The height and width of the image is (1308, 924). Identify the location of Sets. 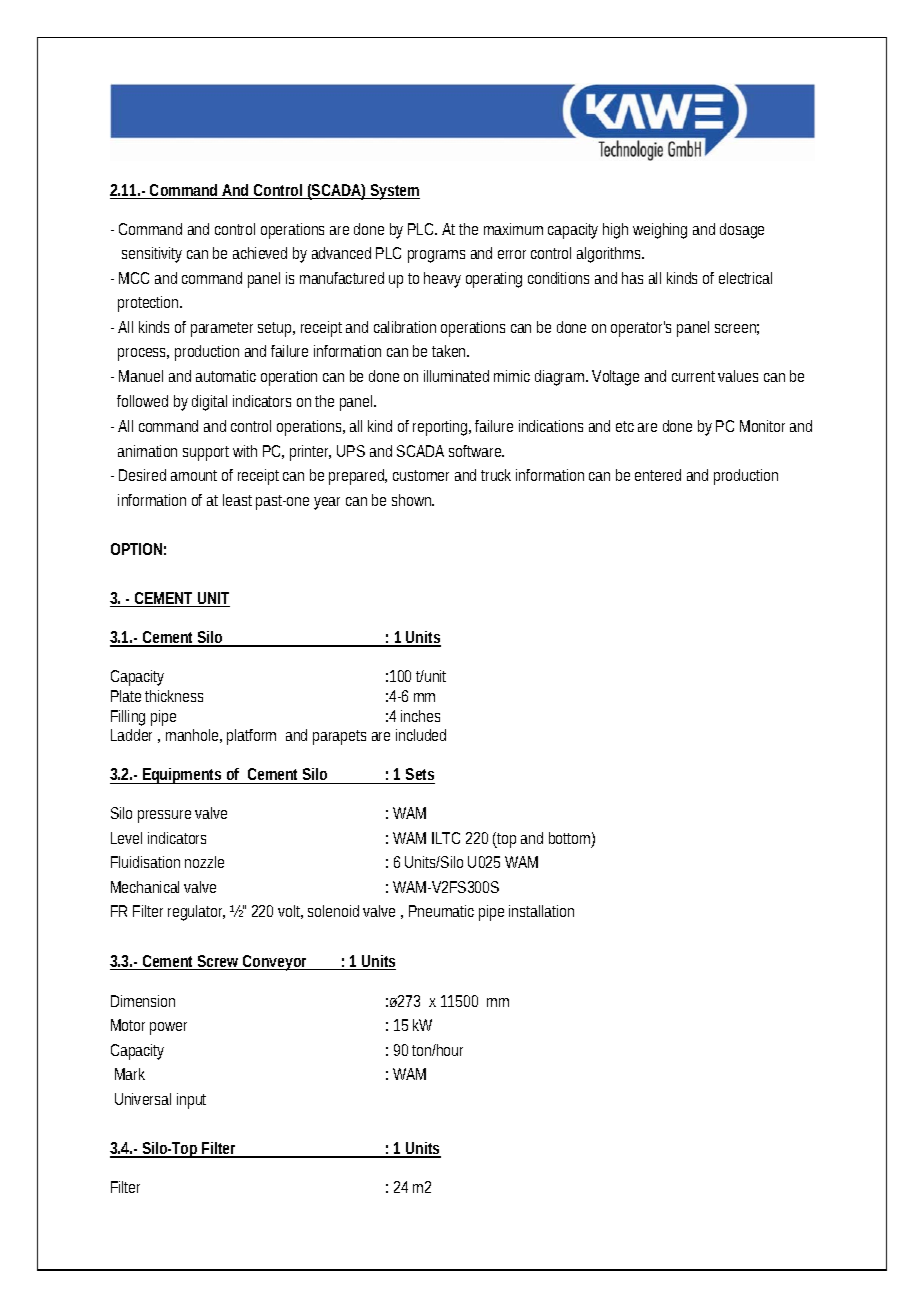
(419, 776).
